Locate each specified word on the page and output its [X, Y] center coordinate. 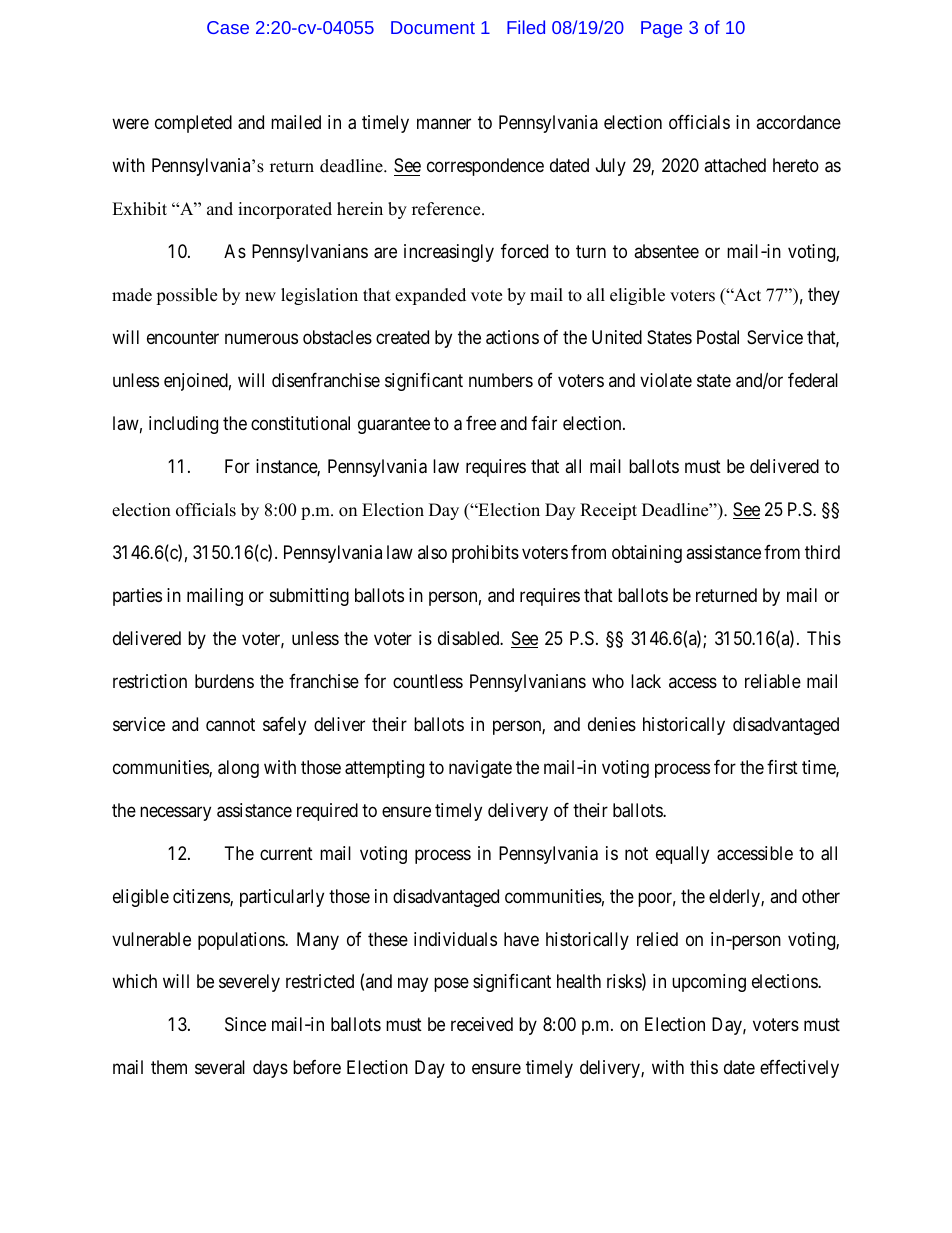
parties [137, 597]
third [822, 552]
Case [228, 27]
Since [245, 1024]
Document [433, 27]
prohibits [485, 554]
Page [661, 29]
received [482, 1024]
